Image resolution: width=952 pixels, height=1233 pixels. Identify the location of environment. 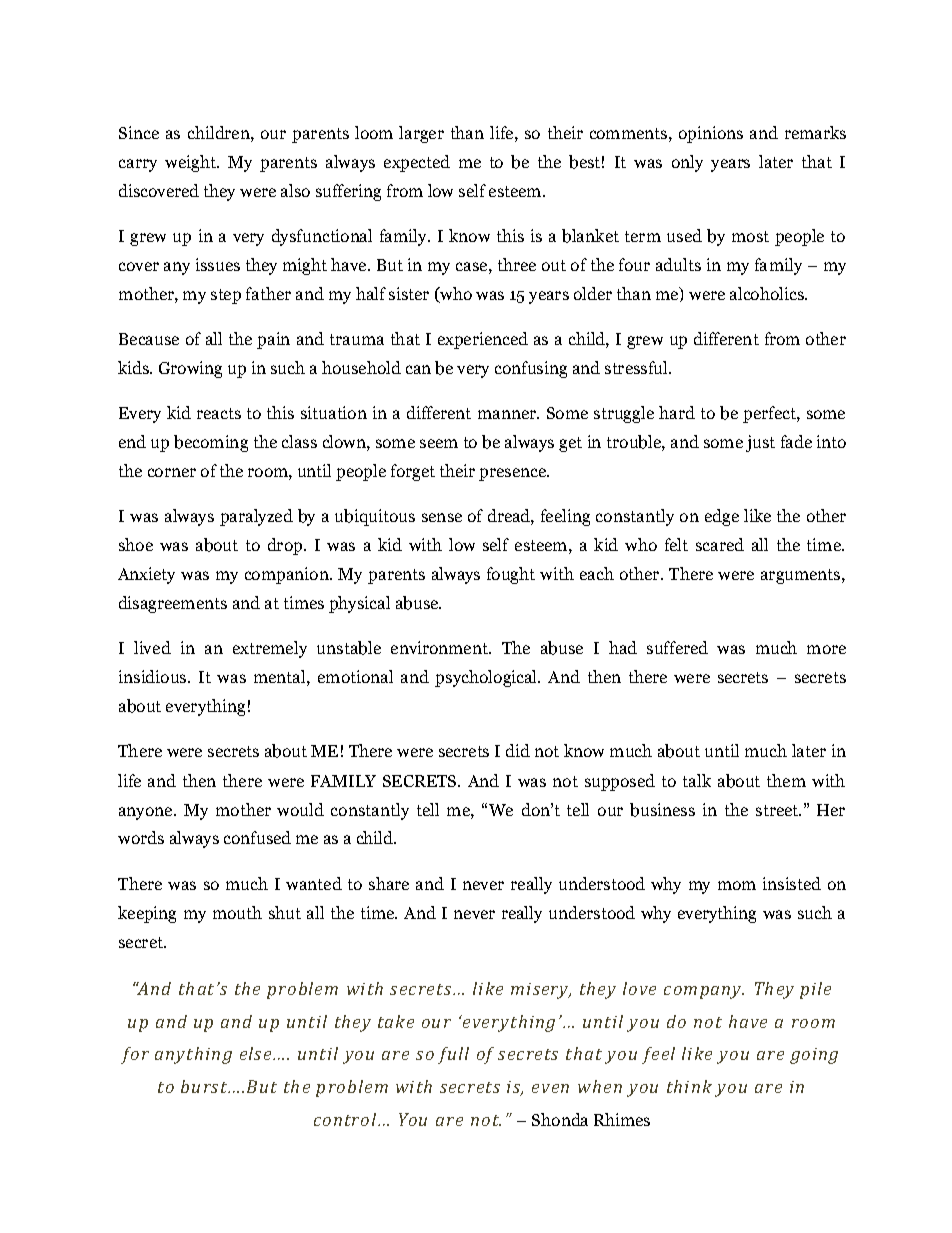
(440, 647).
